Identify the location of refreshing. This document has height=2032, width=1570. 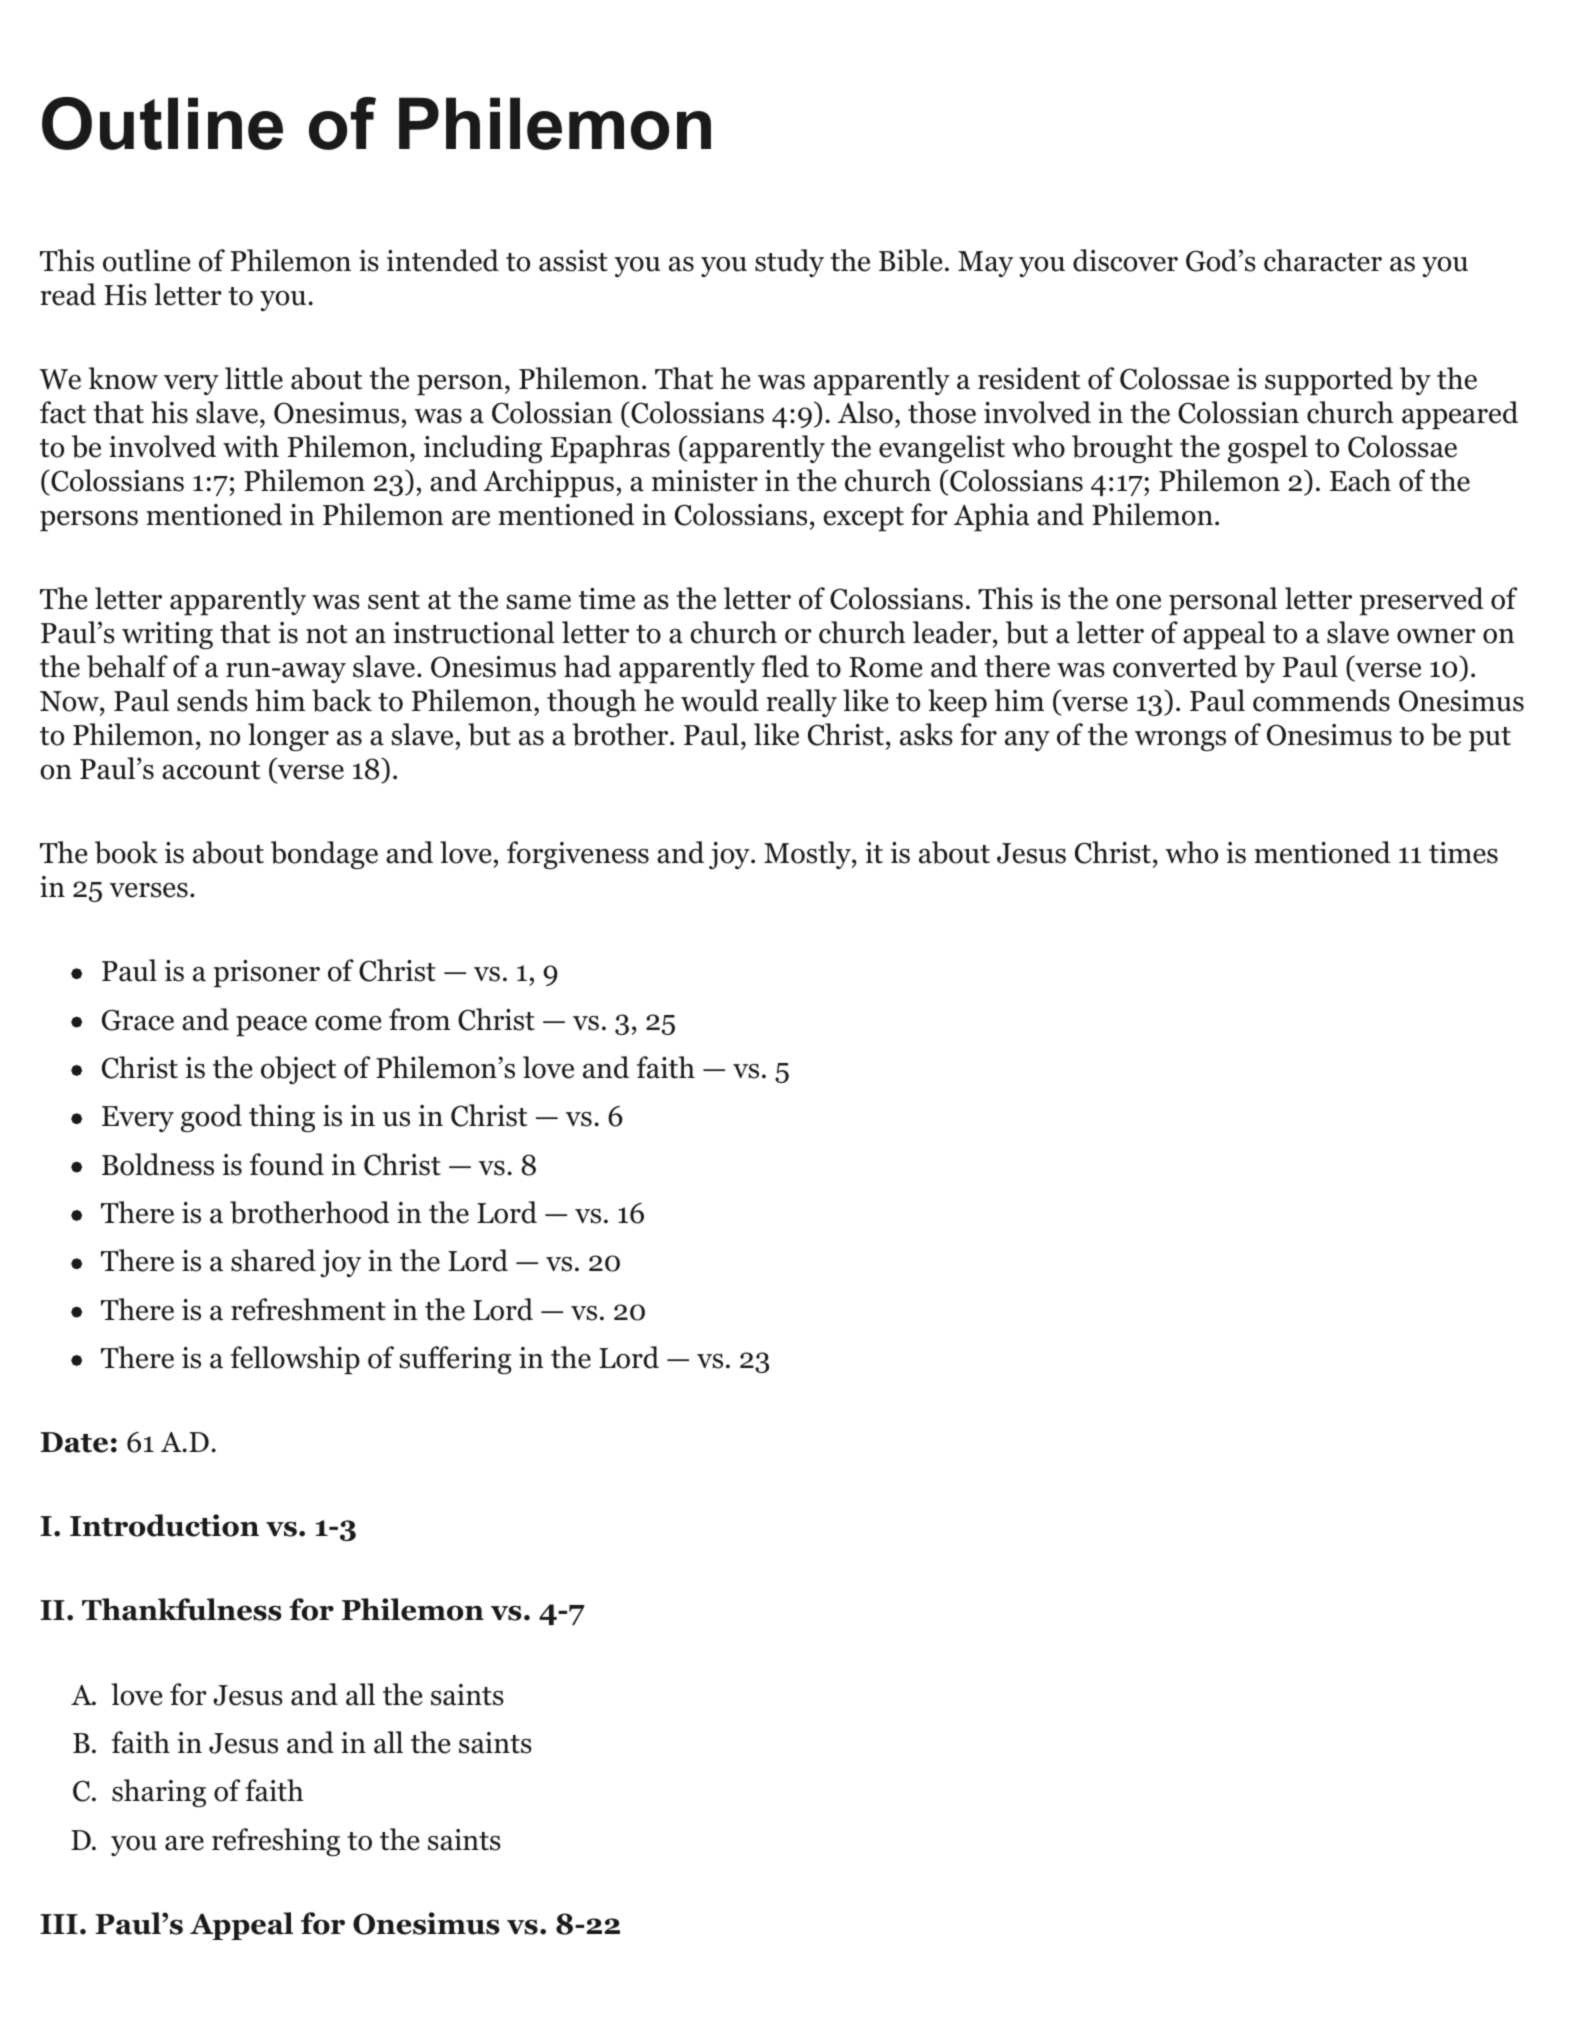
(276, 1842).
